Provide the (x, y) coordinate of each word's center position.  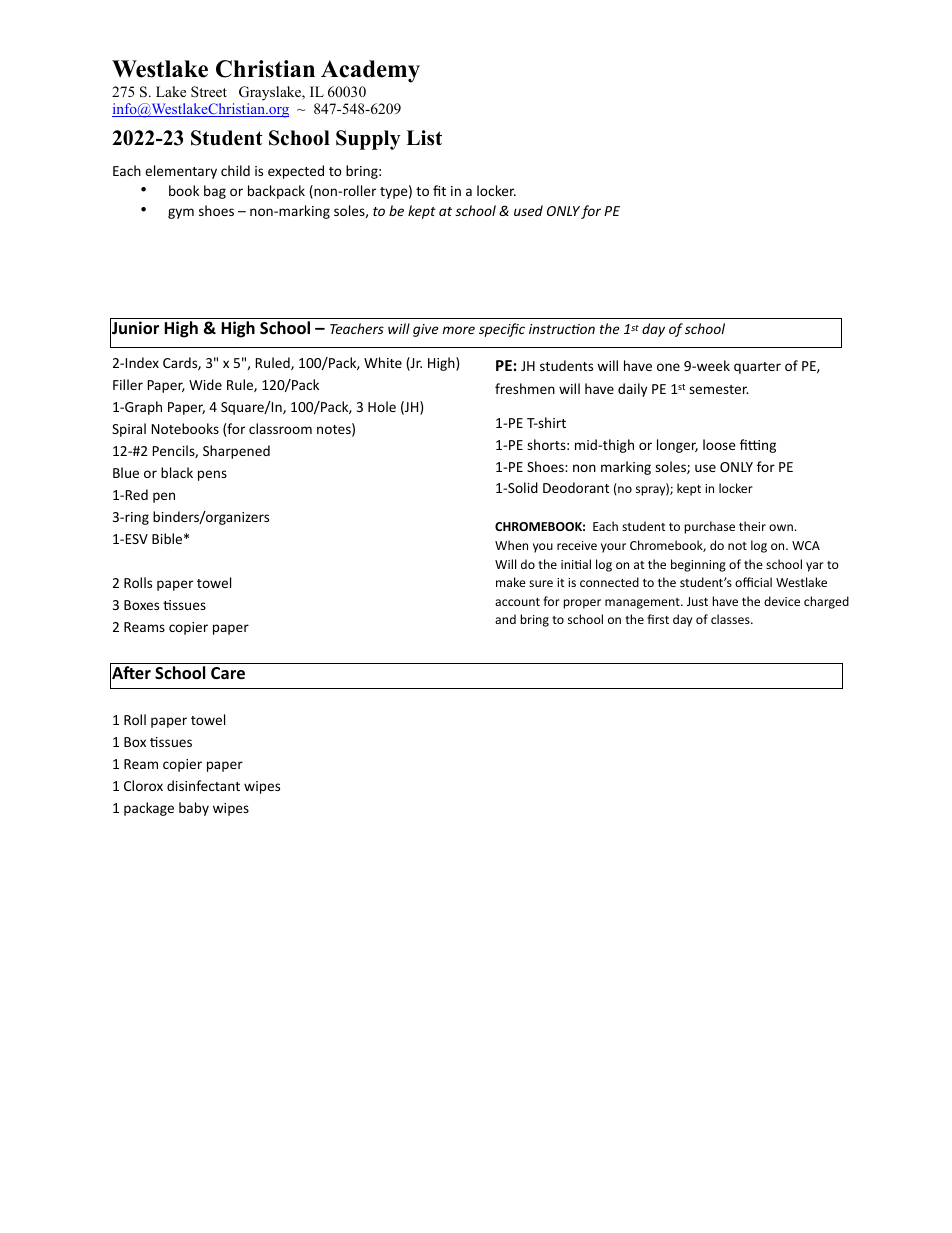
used (528, 210)
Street (209, 92)
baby (194, 809)
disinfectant (203, 785)
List (424, 138)
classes (731, 619)
